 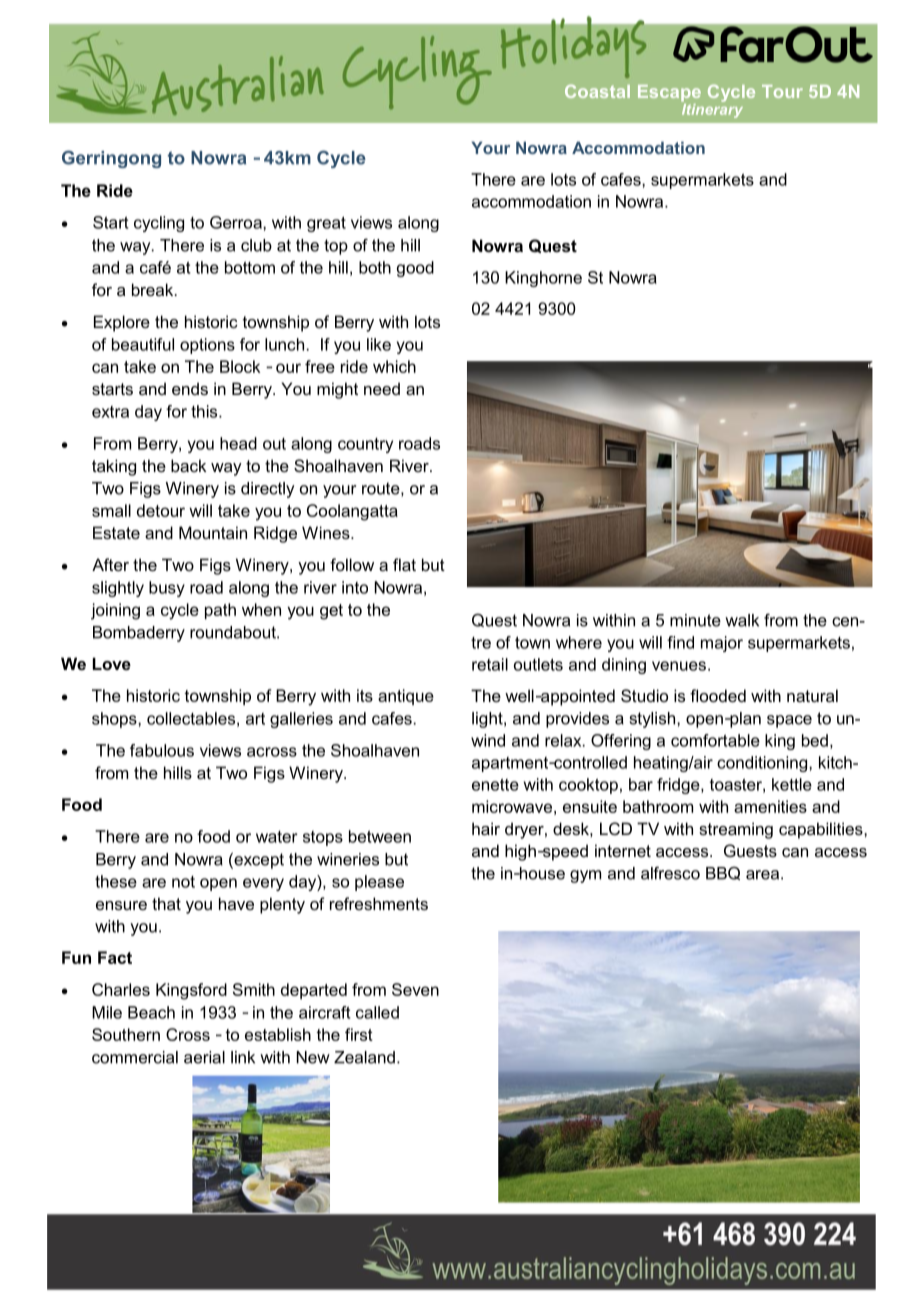 I want to click on Itinerary, so click(x=712, y=109).
